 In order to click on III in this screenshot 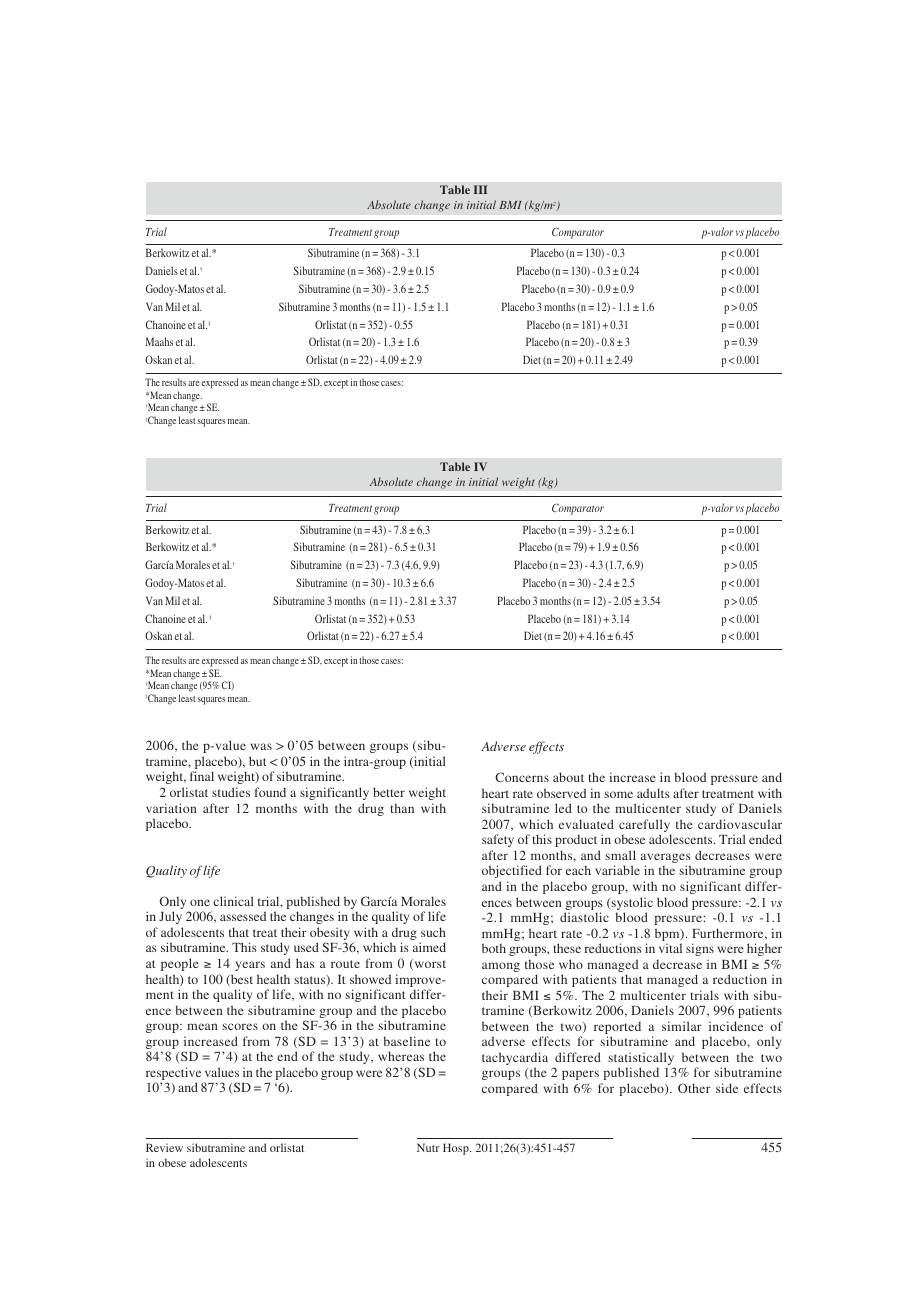, I will do `click(480, 189)`.
